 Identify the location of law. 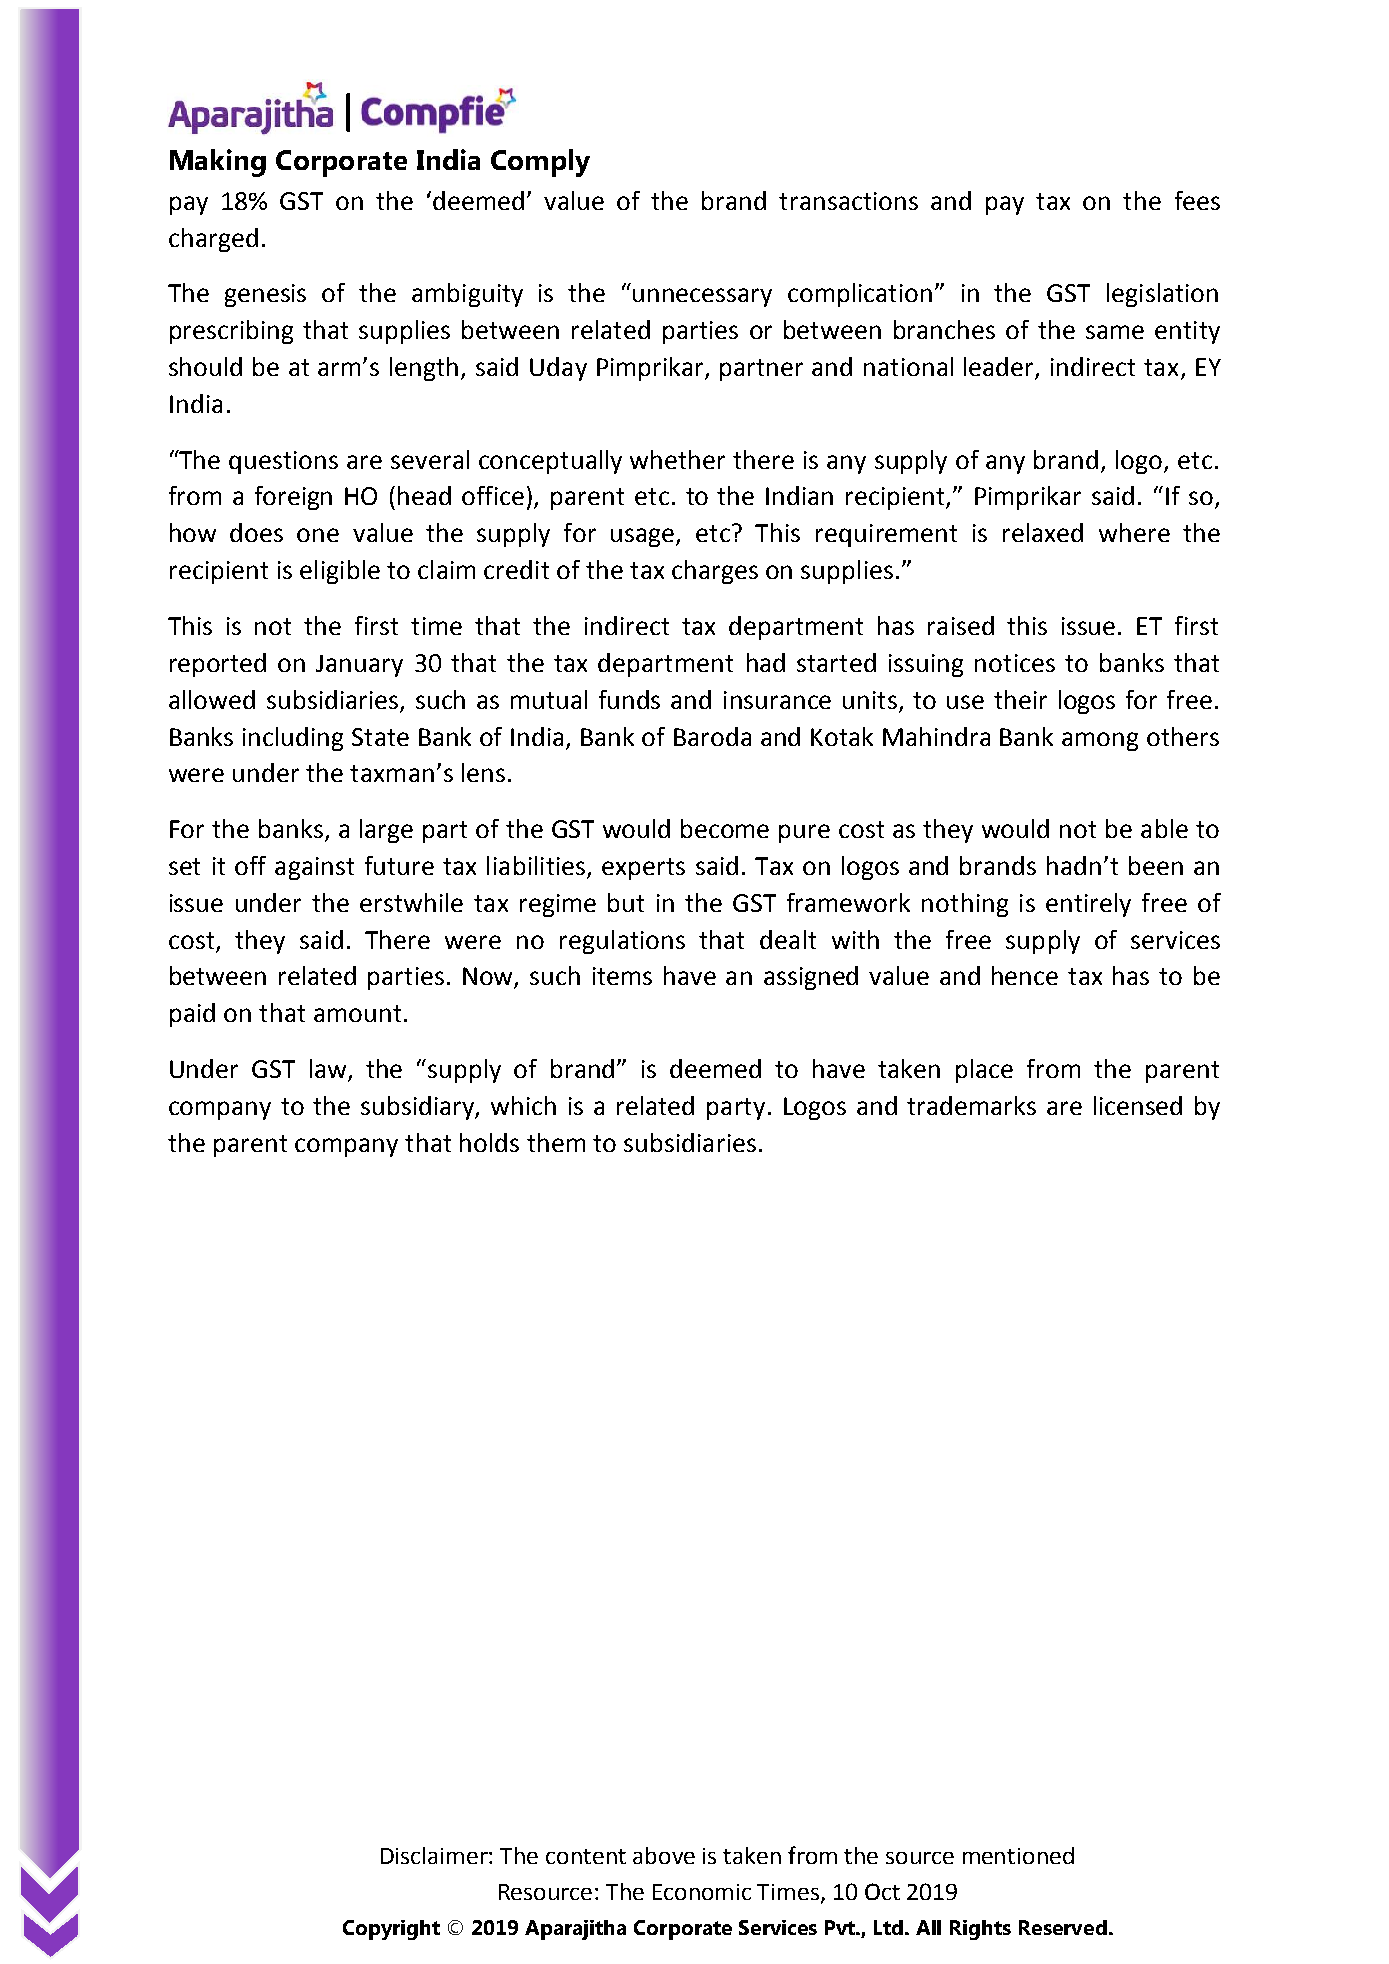
(329, 1070).
